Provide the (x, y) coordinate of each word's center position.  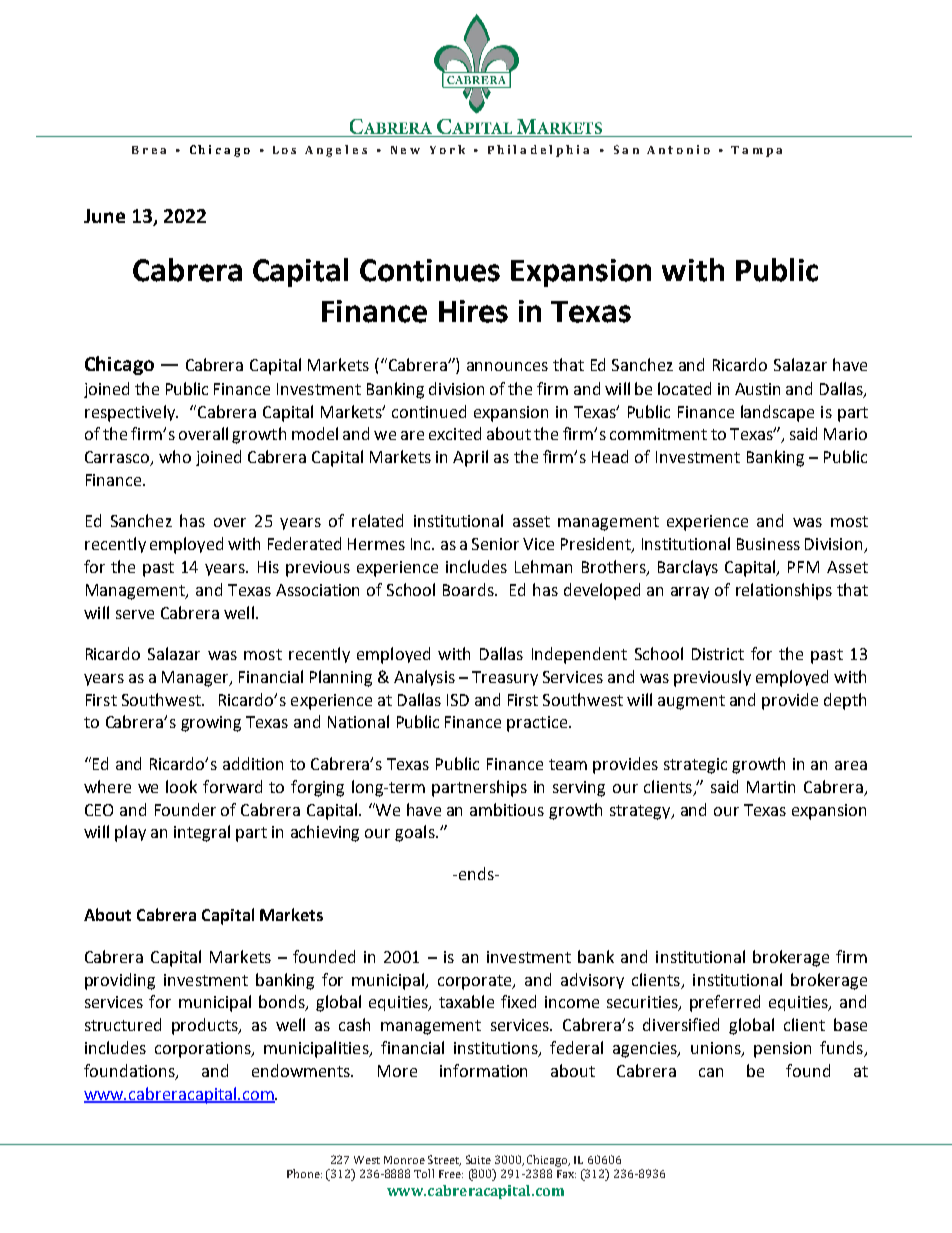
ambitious (507, 809)
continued (429, 411)
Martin (771, 787)
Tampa (756, 151)
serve (135, 614)
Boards (469, 589)
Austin (757, 389)
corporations (204, 1050)
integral (202, 833)
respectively (131, 413)
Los (284, 150)
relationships (784, 591)
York (447, 149)
